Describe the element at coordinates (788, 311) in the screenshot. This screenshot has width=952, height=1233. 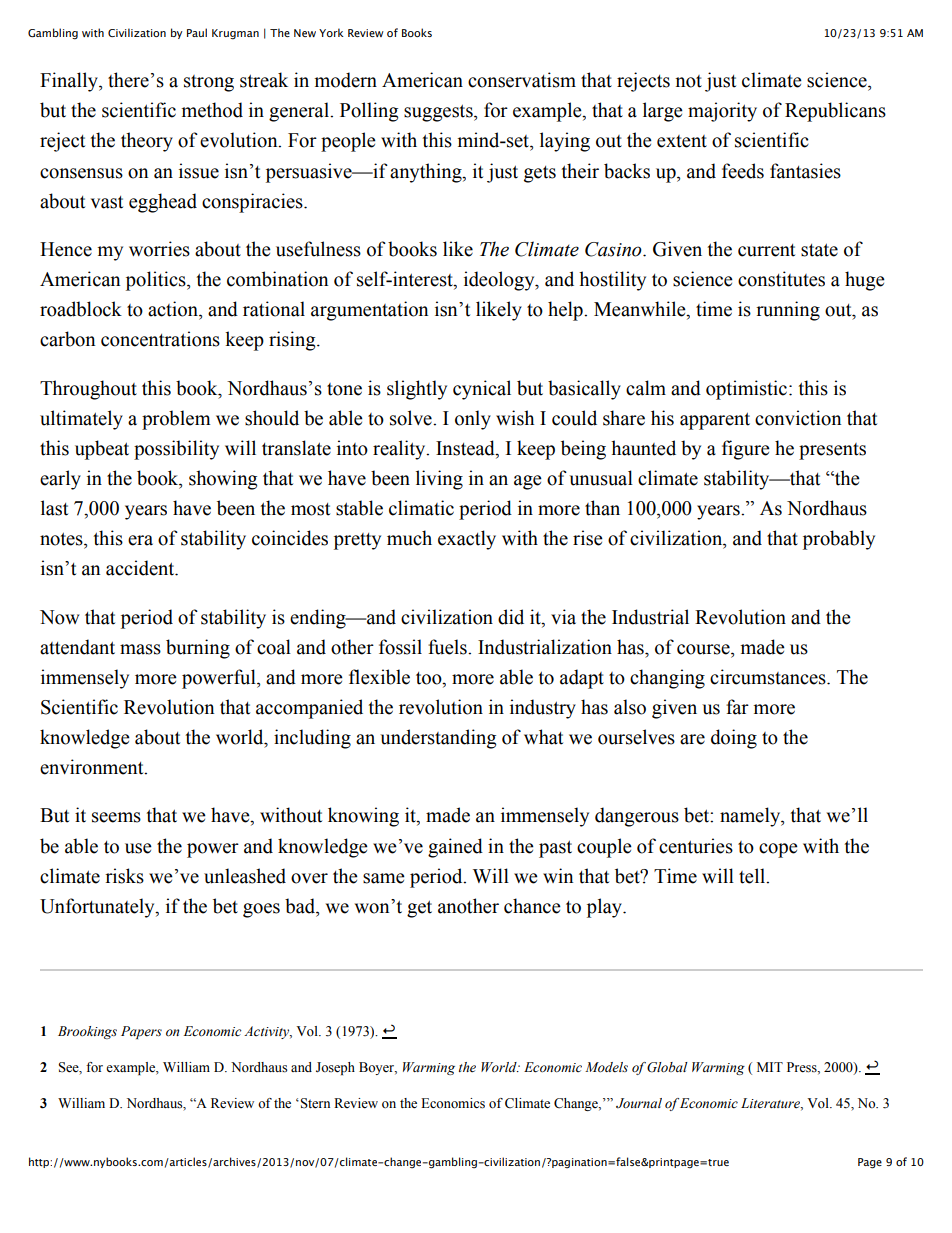
I see `running` at that location.
